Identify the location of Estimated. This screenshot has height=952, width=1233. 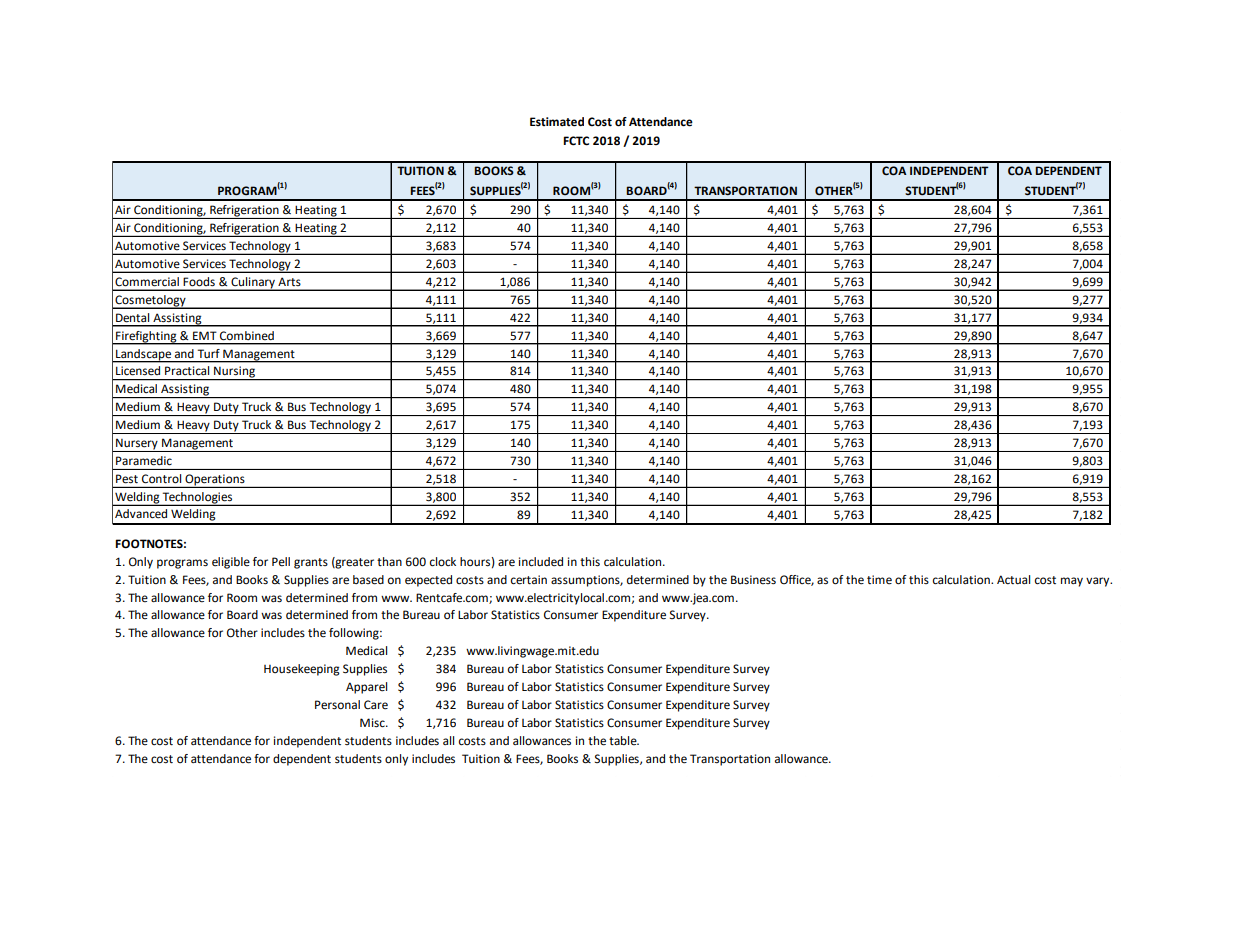
(557, 122).
